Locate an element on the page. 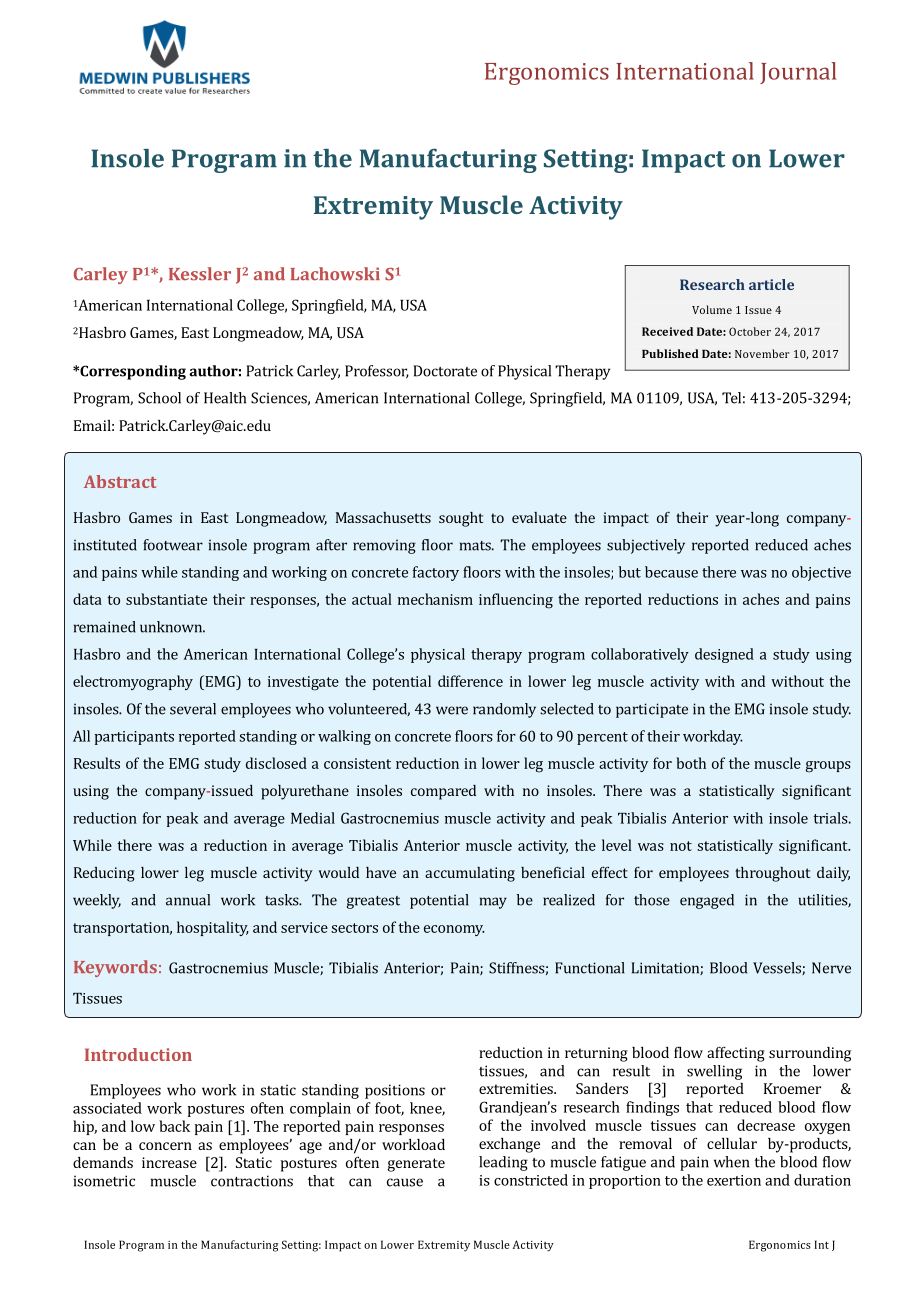 Image resolution: width=924 pixels, height=1307 pixels. Kessler is located at coordinates (200, 274).
